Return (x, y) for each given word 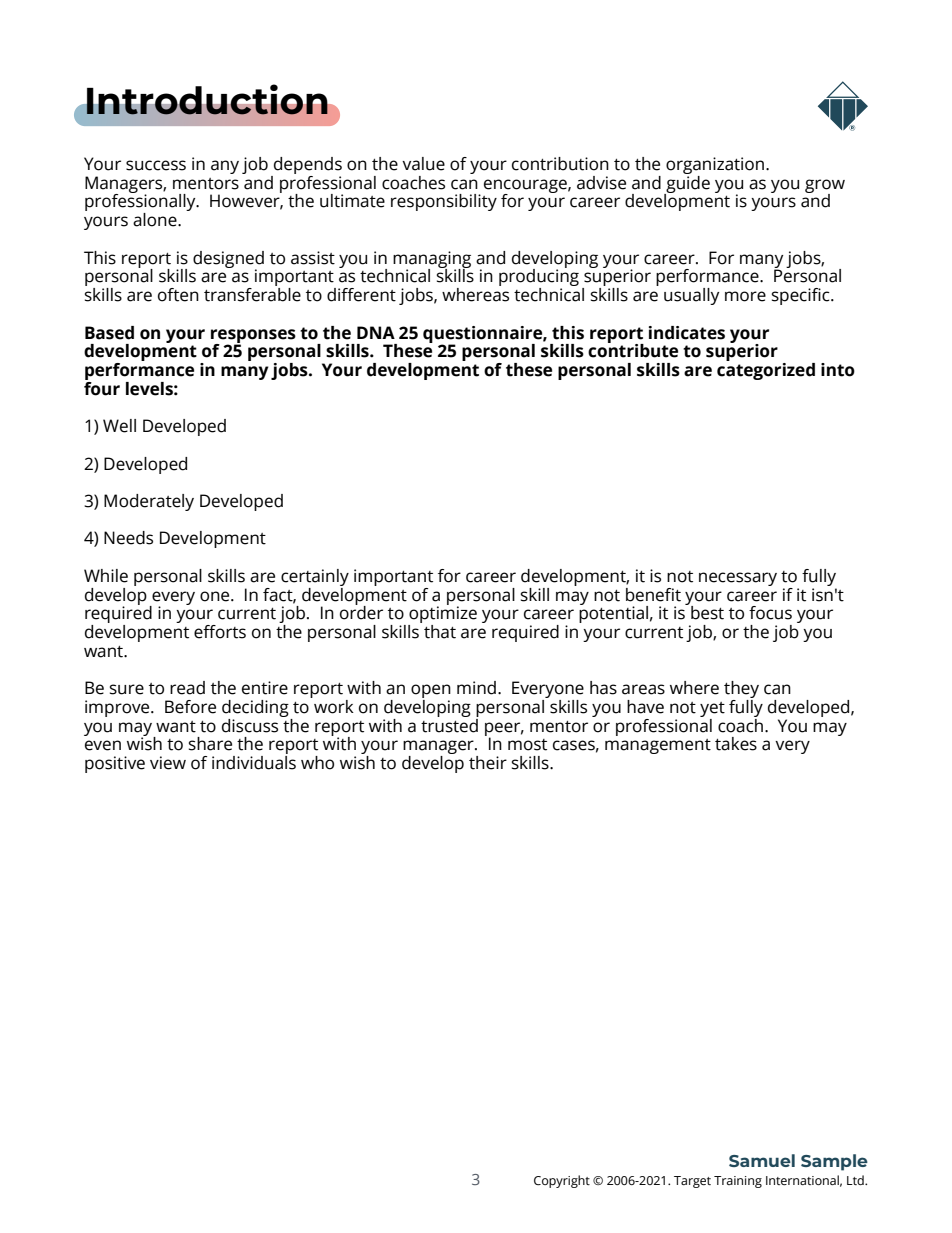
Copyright (562, 1181)
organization (716, 167)
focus (770, 613)
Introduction (207, 99)
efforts (220, 632)
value (423, 164)
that (440, 632)
